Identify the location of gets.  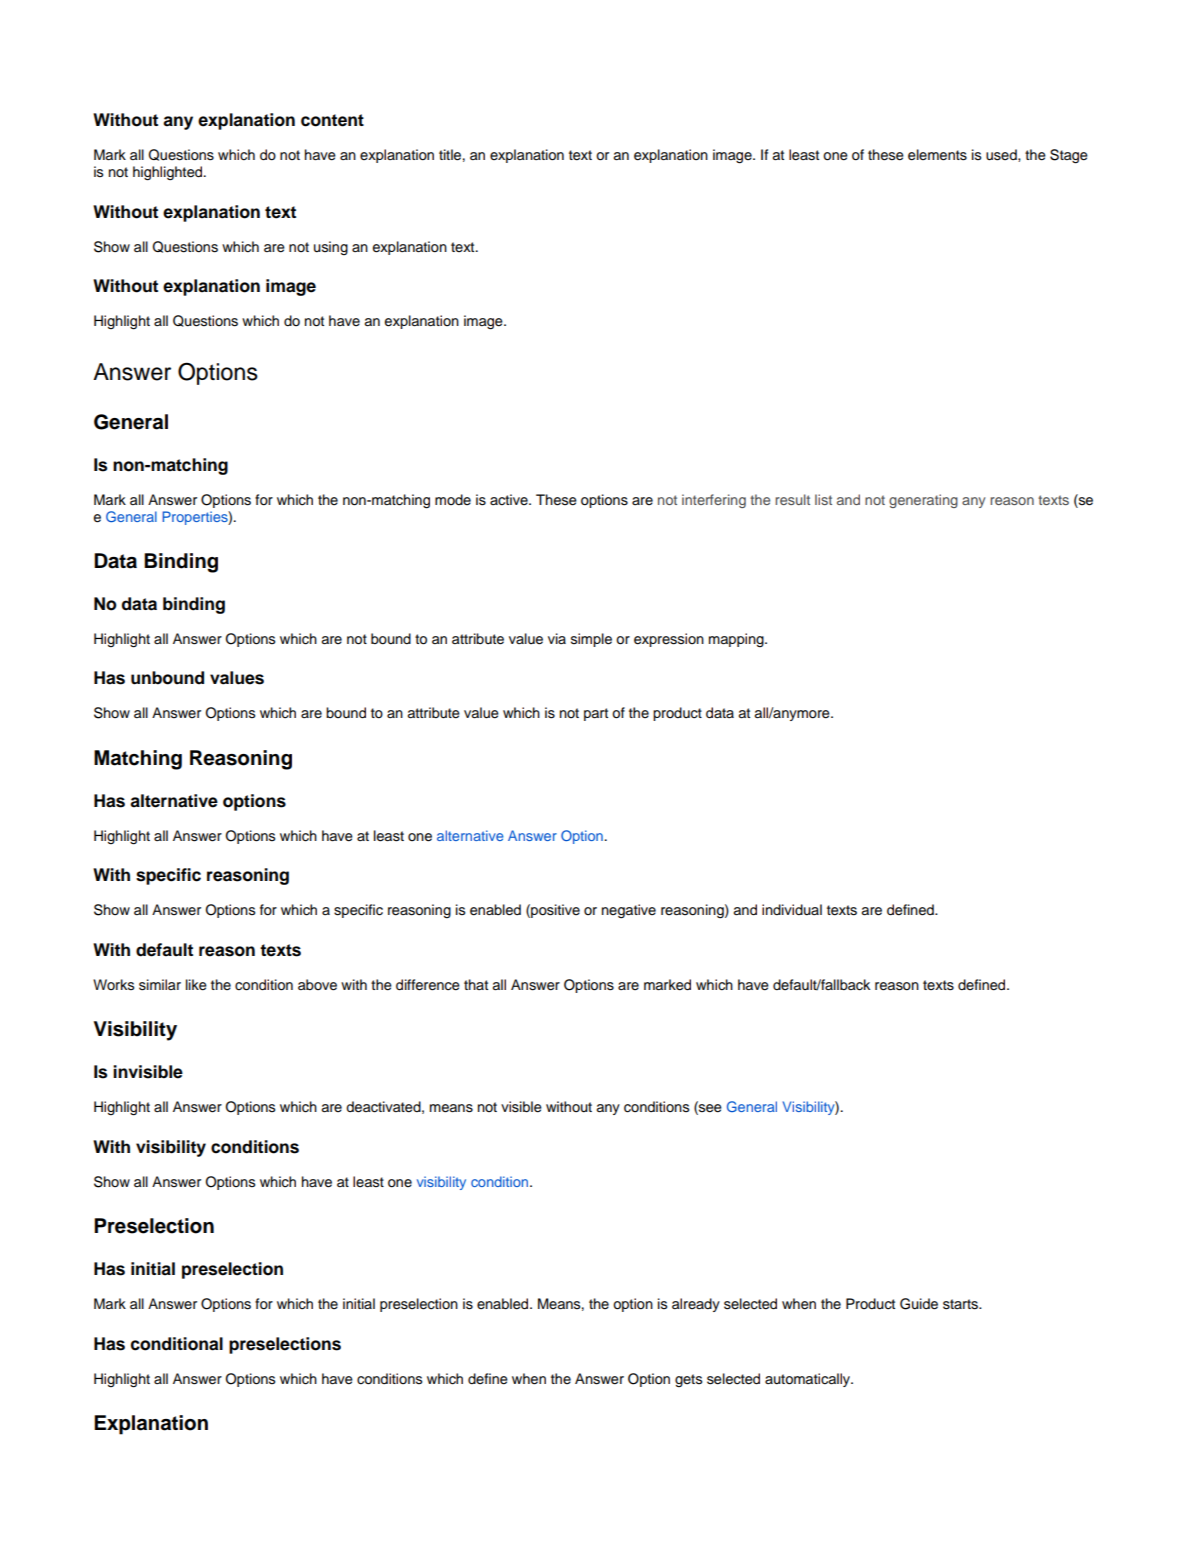
(688, 1380).
